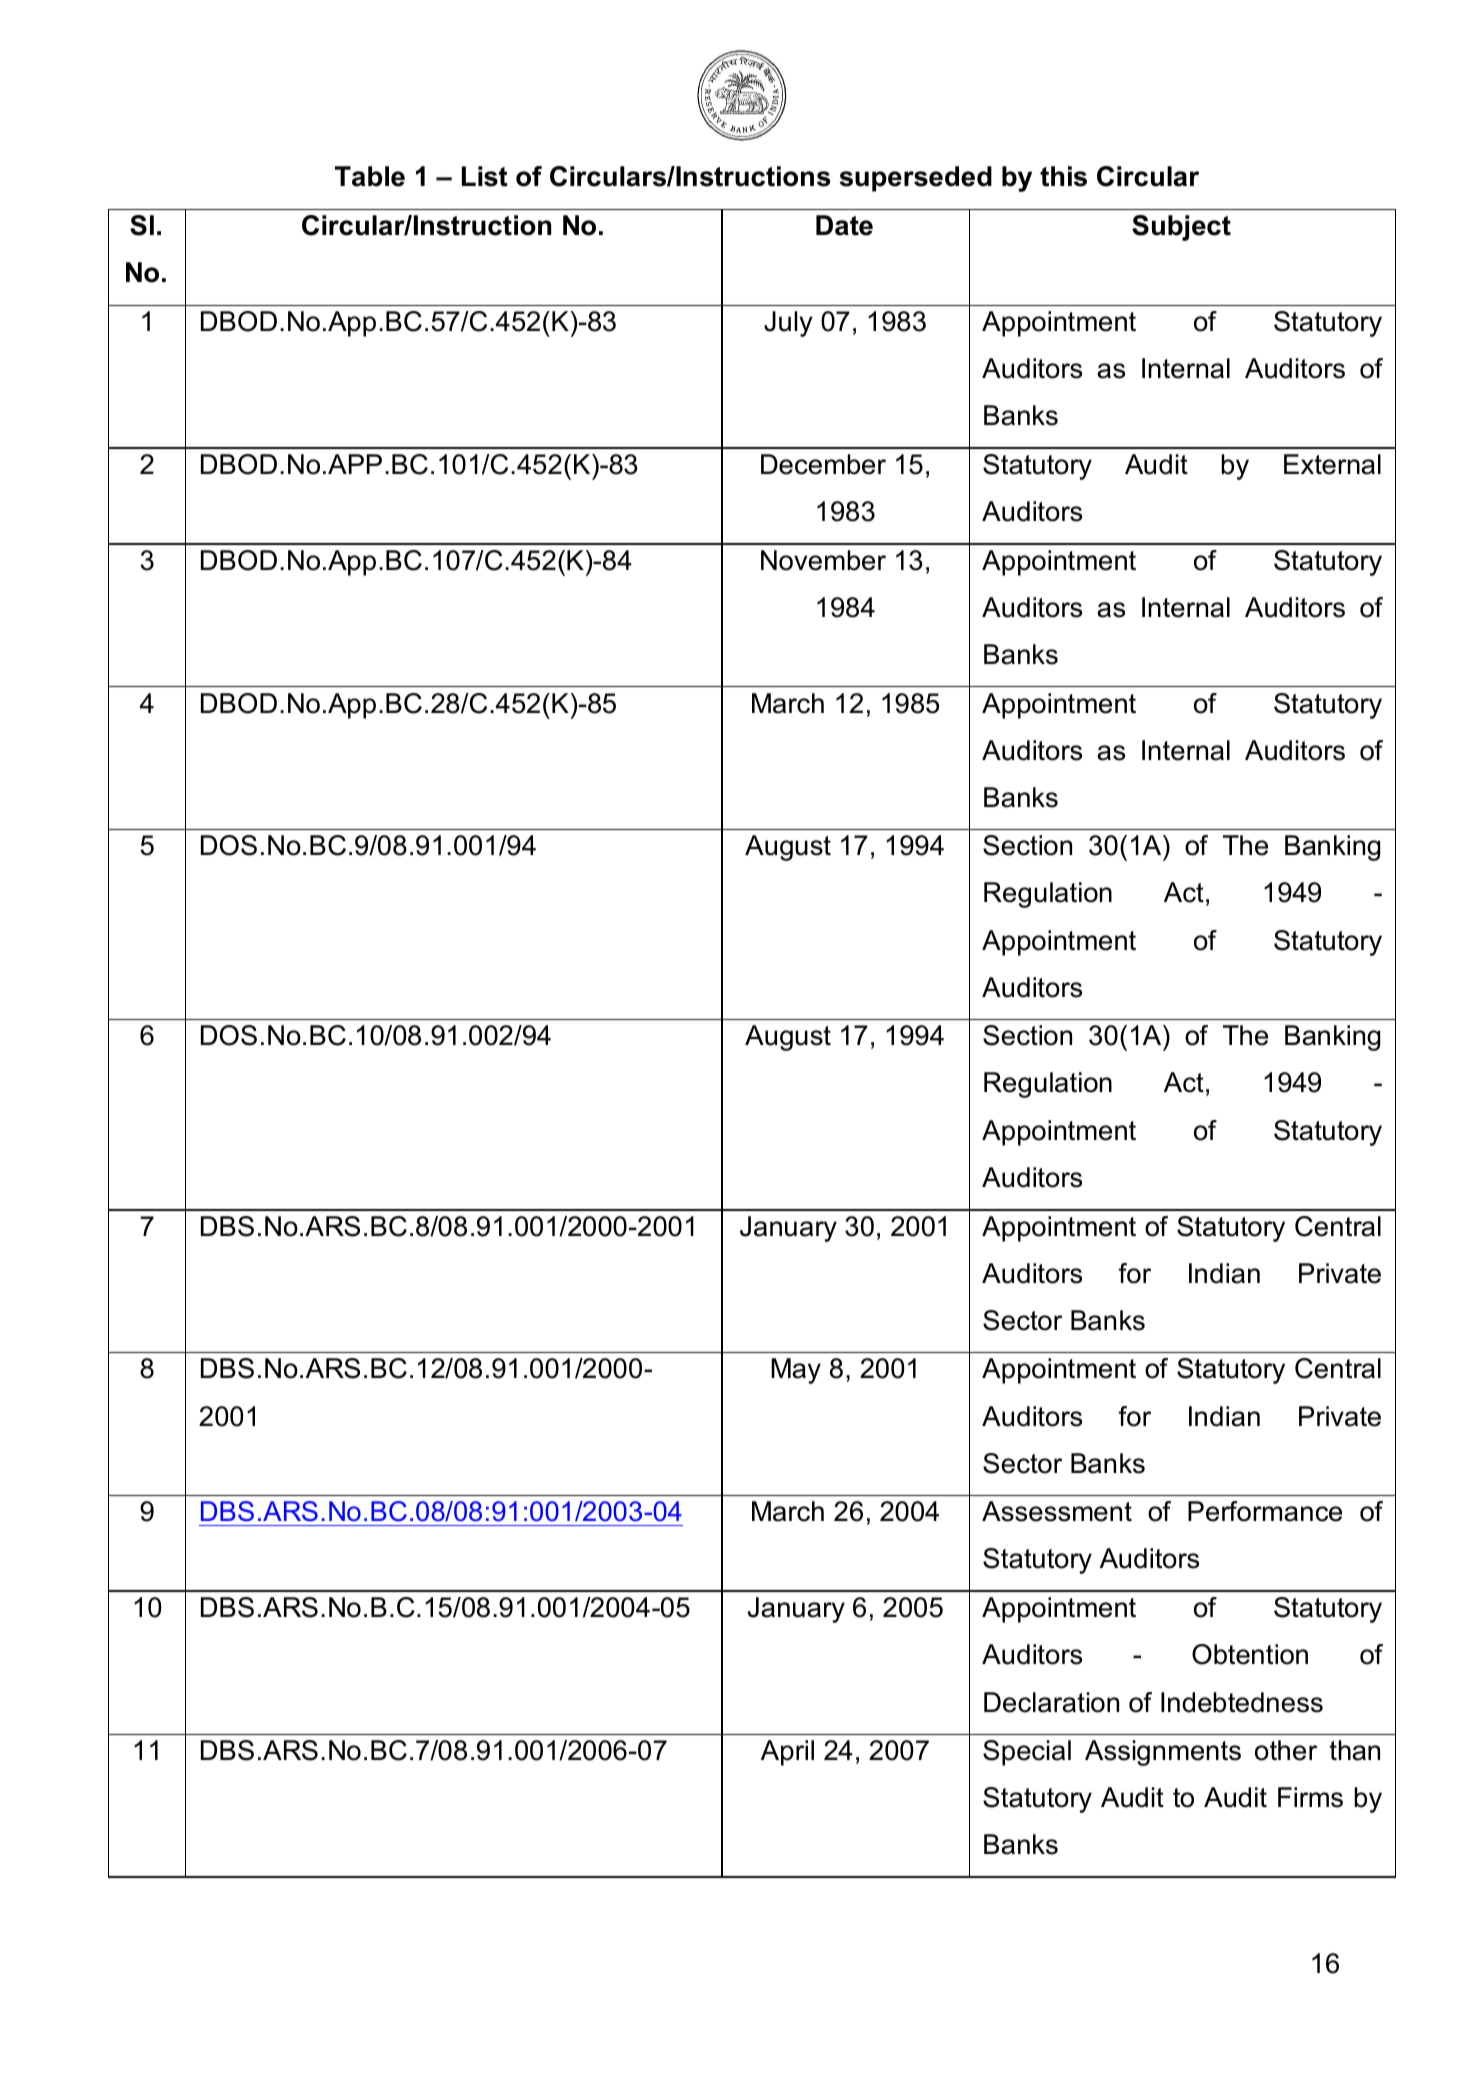  Describe the element at coordinates (1181, 228) in the screenshot. I see `Subject` at that location.
